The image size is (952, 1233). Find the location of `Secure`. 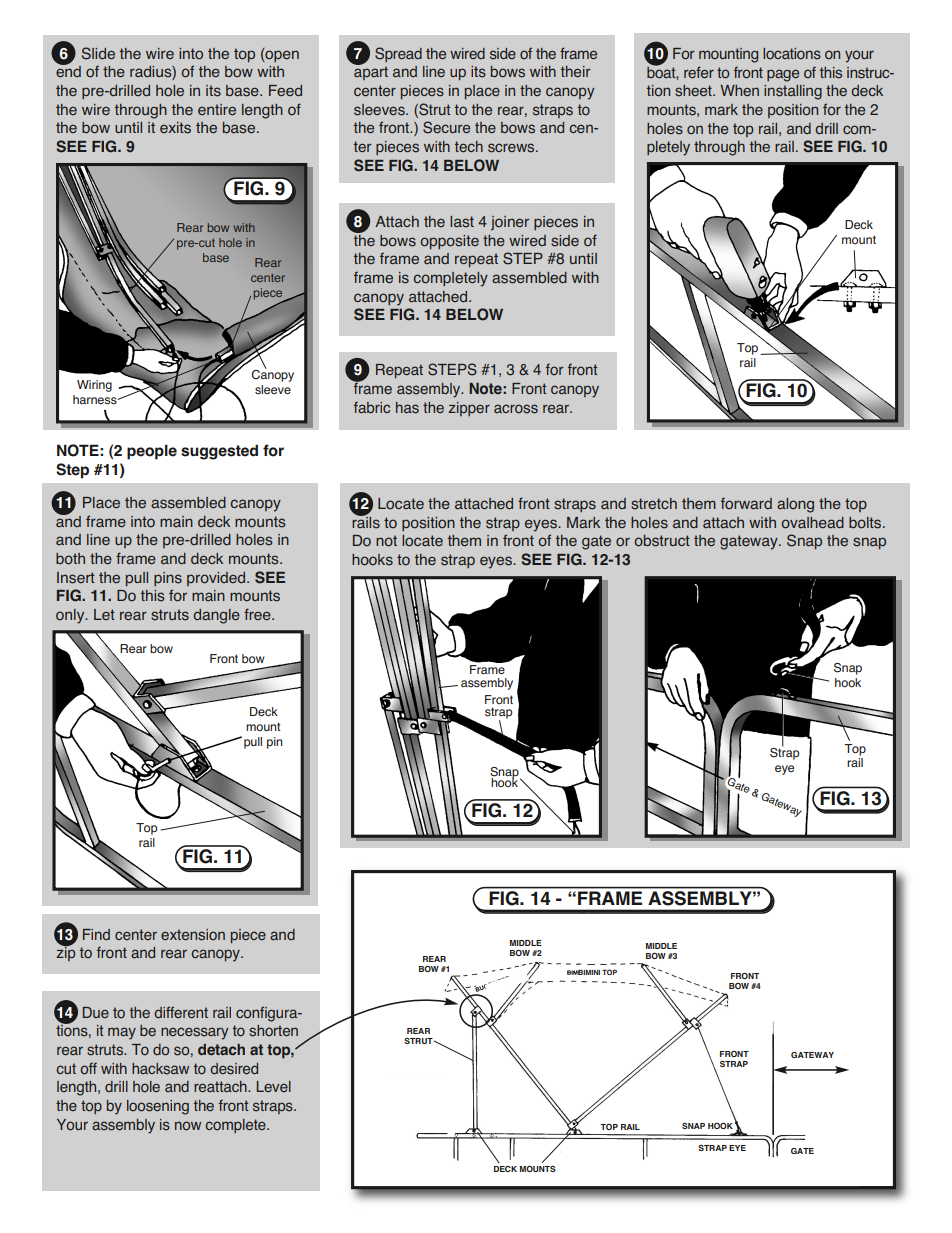

Secure is located at coordinates (446, 127).
